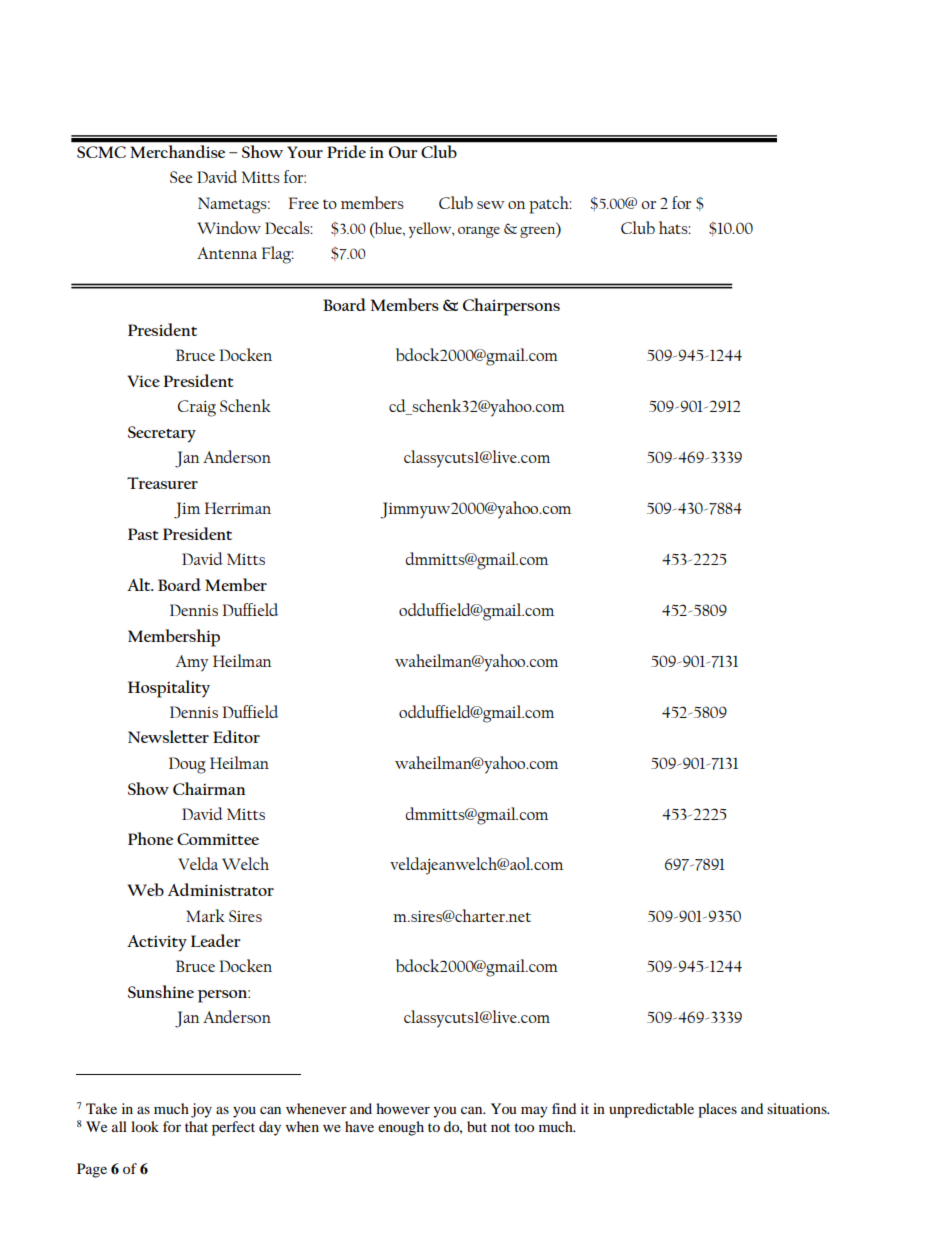  I want to click on sew, so click(491, 205).
